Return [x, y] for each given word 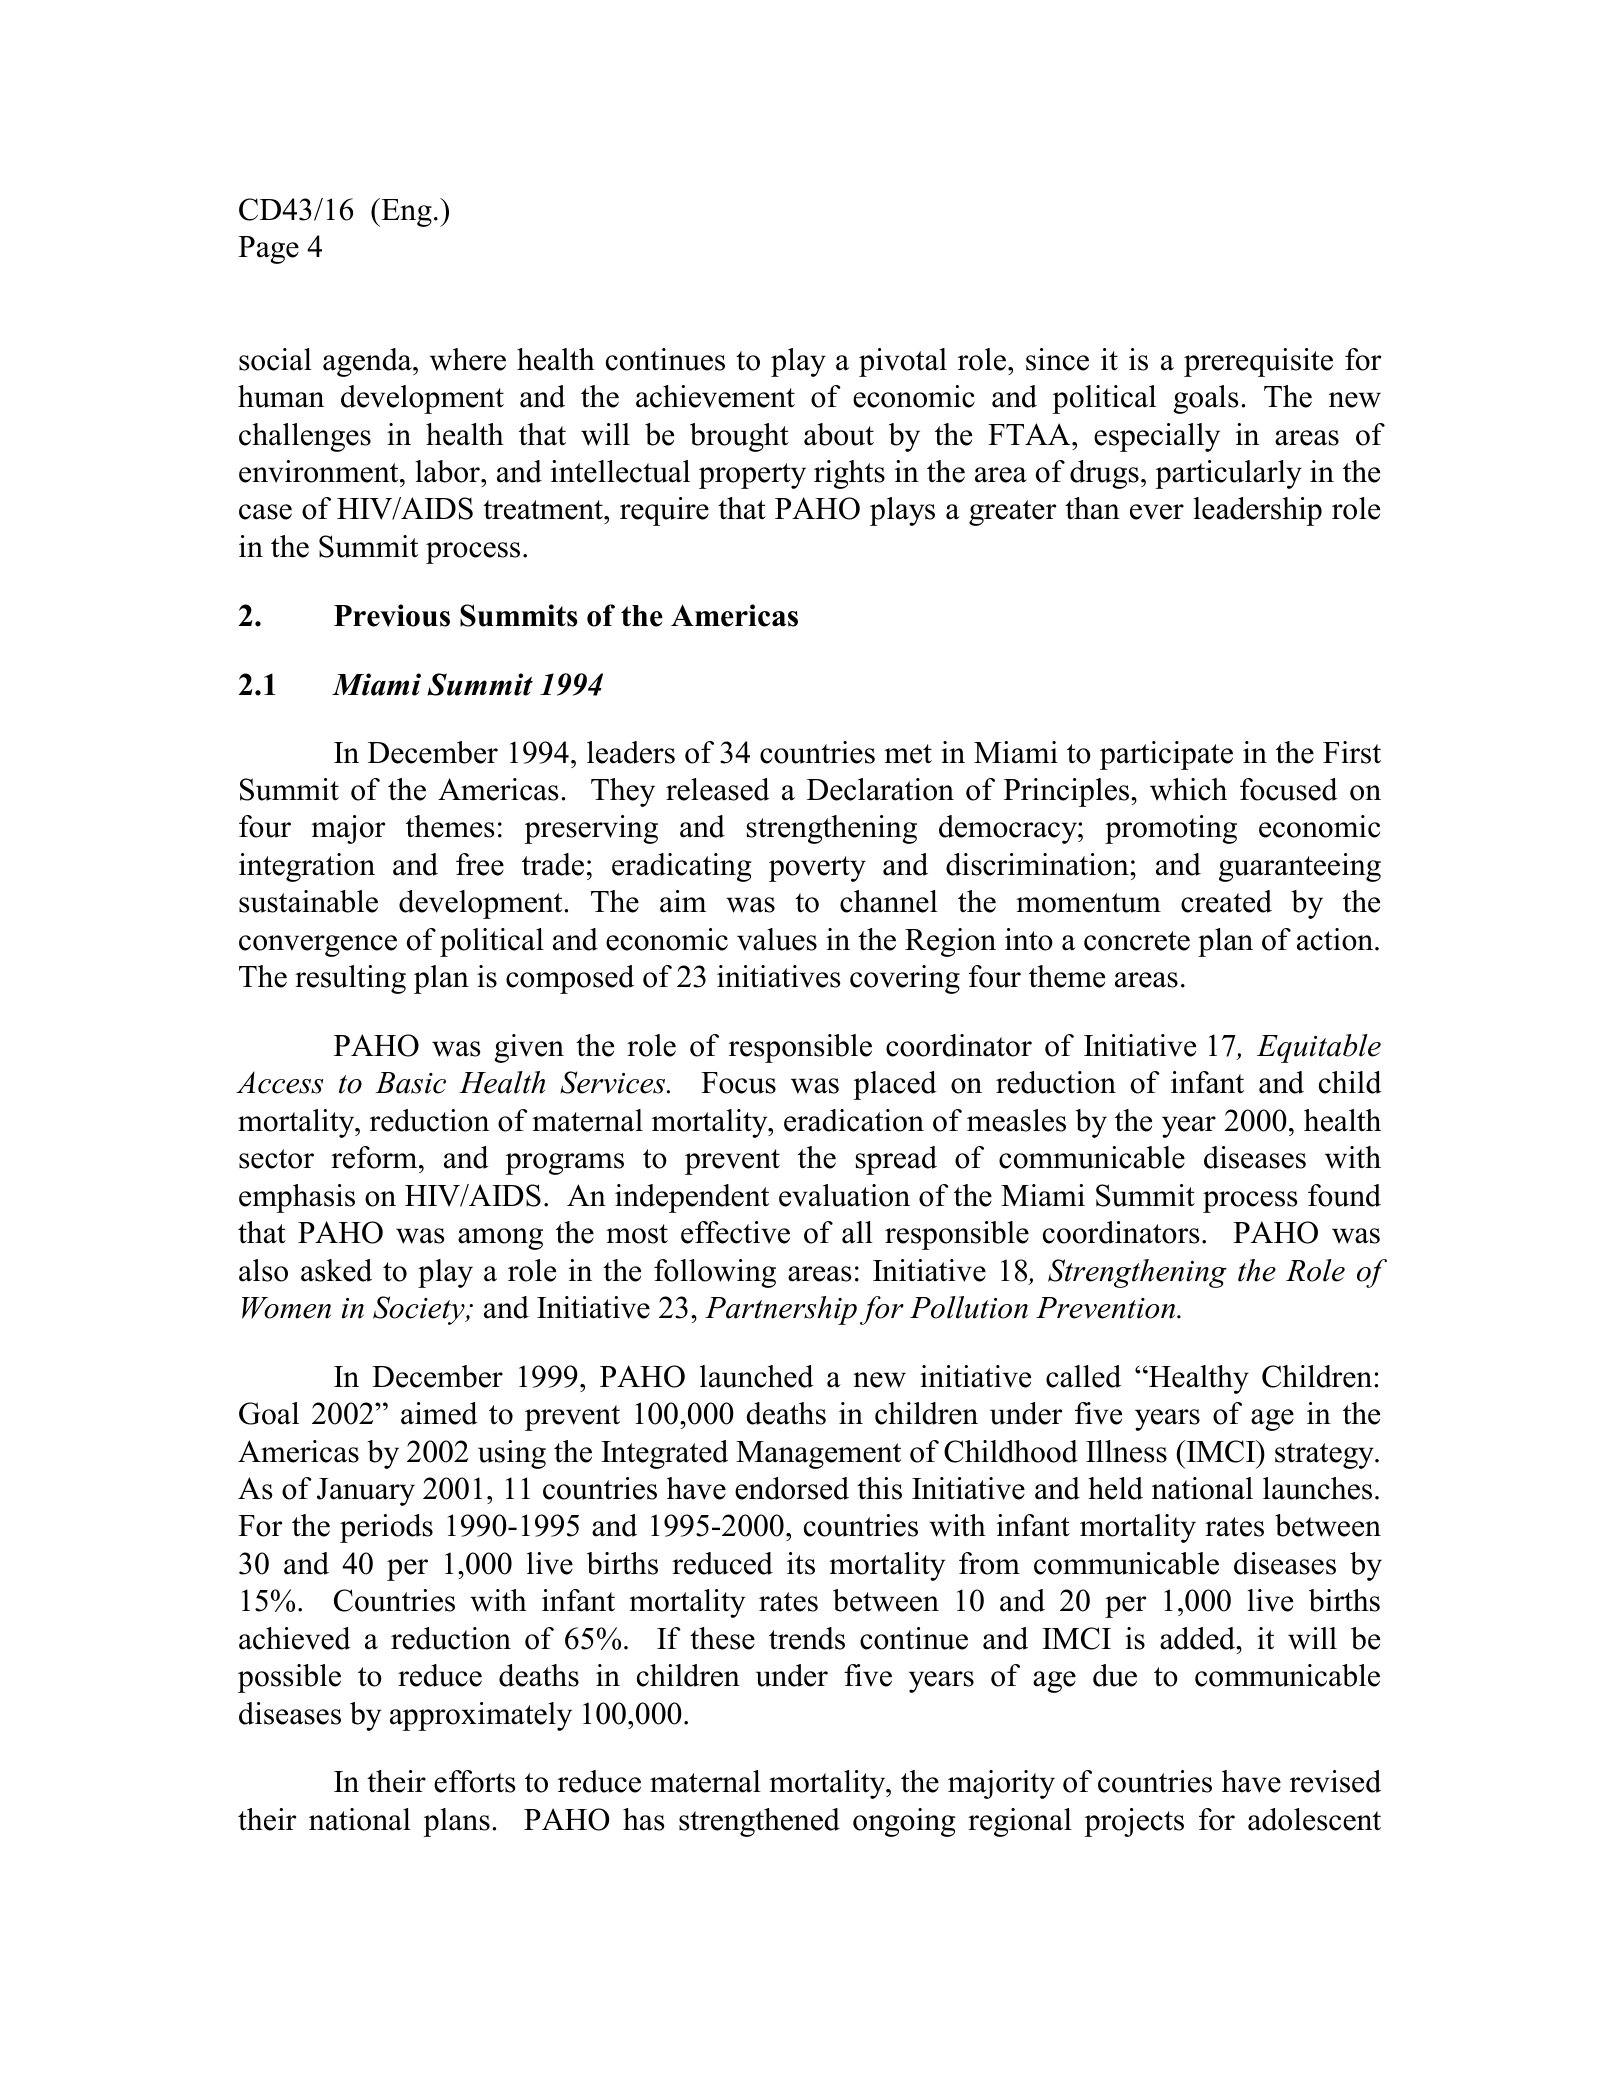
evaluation [844, 1195]
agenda [368, 362]
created [1226, 901]
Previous [392, 615]
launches [1317, 1488]
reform [375, 1157]
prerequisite [1258, 362]
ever [1157, 512]
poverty [817, 869]
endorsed [792, 1488]
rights [849, 474]
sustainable [308, 901]
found [1344, 1195]
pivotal [903, 362]
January [366, 1492]
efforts [475, 1781]
